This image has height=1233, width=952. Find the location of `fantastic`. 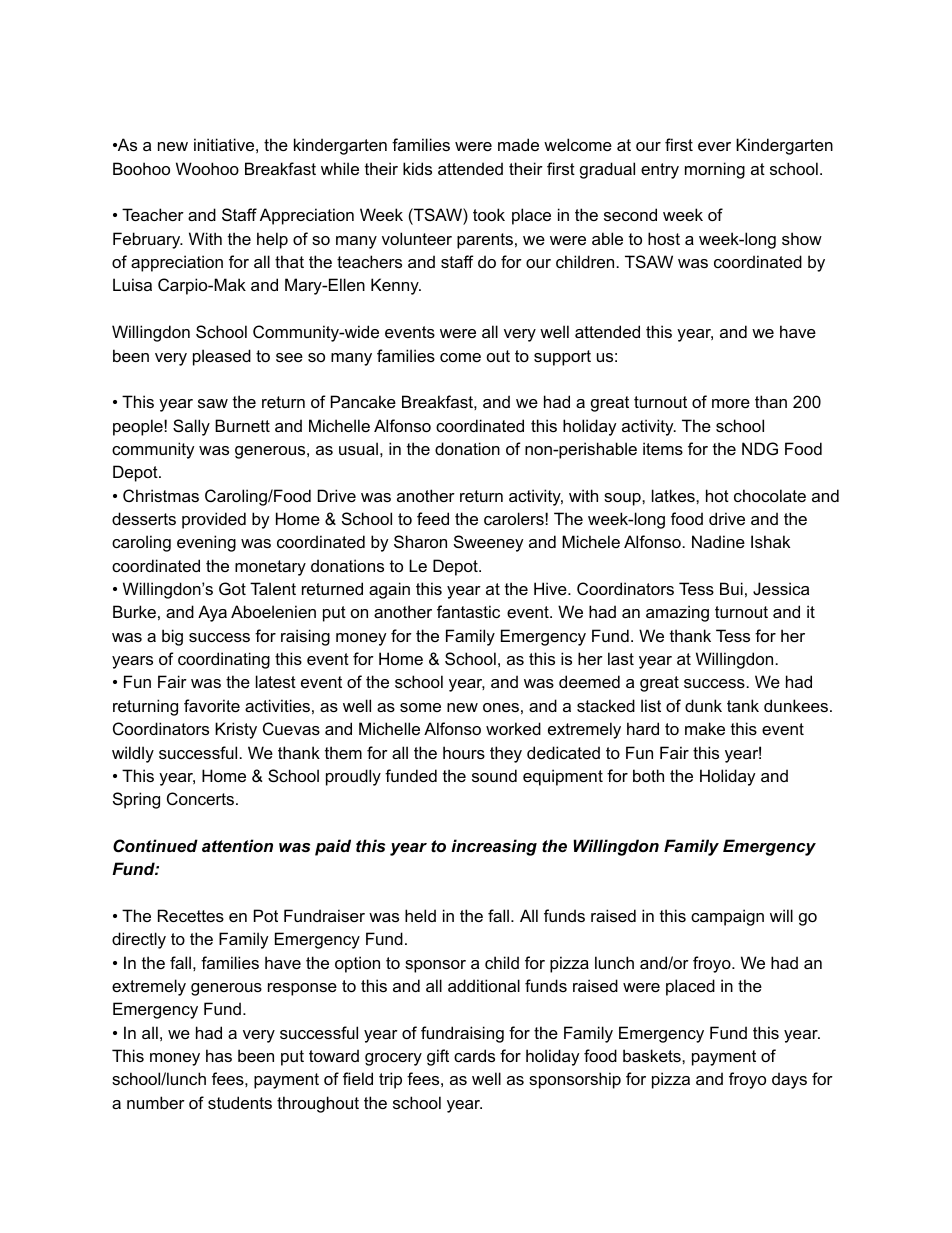

fantastic is located at coordinates (468, 611).
